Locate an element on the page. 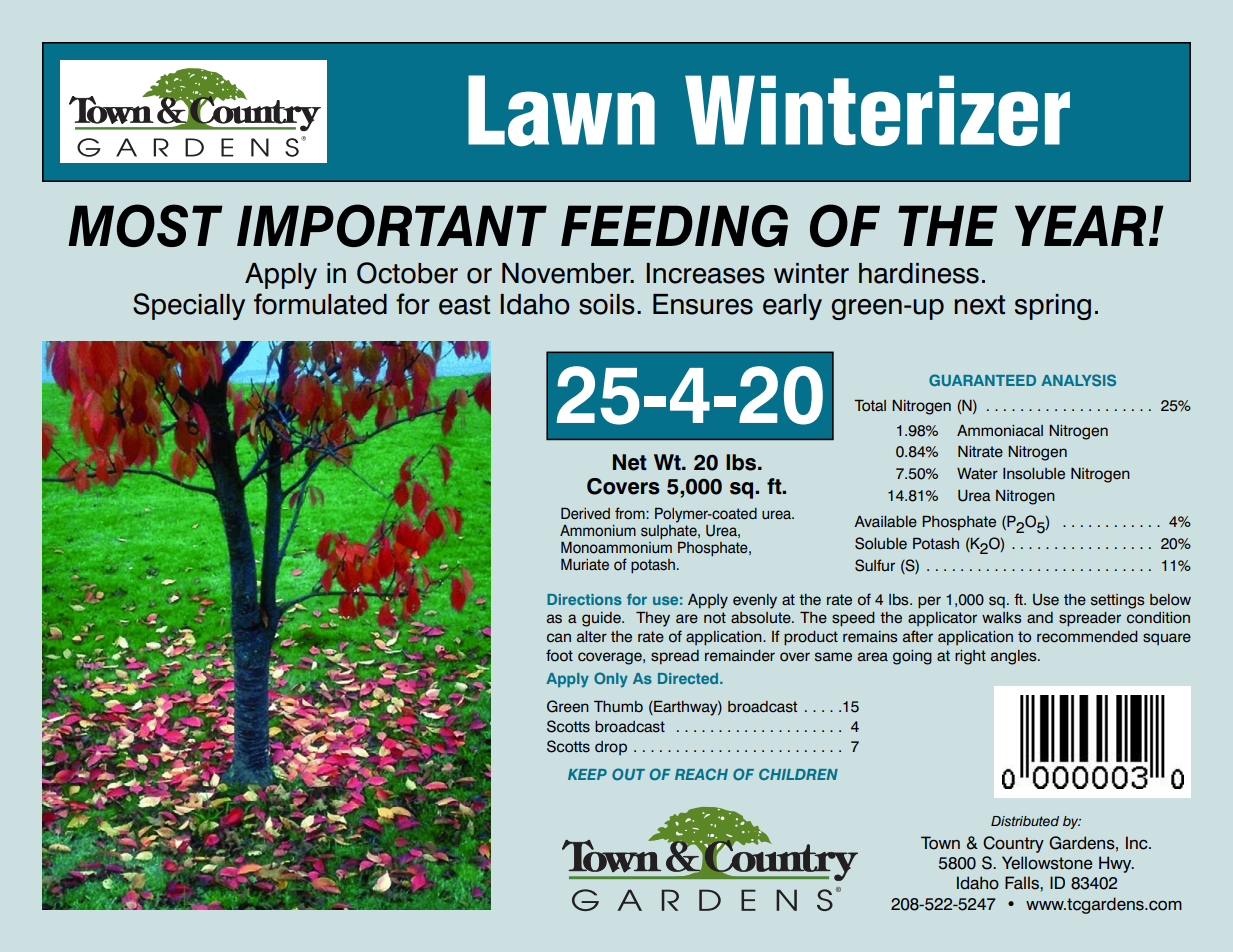  Ensures is located at coordinates (703, 304).
